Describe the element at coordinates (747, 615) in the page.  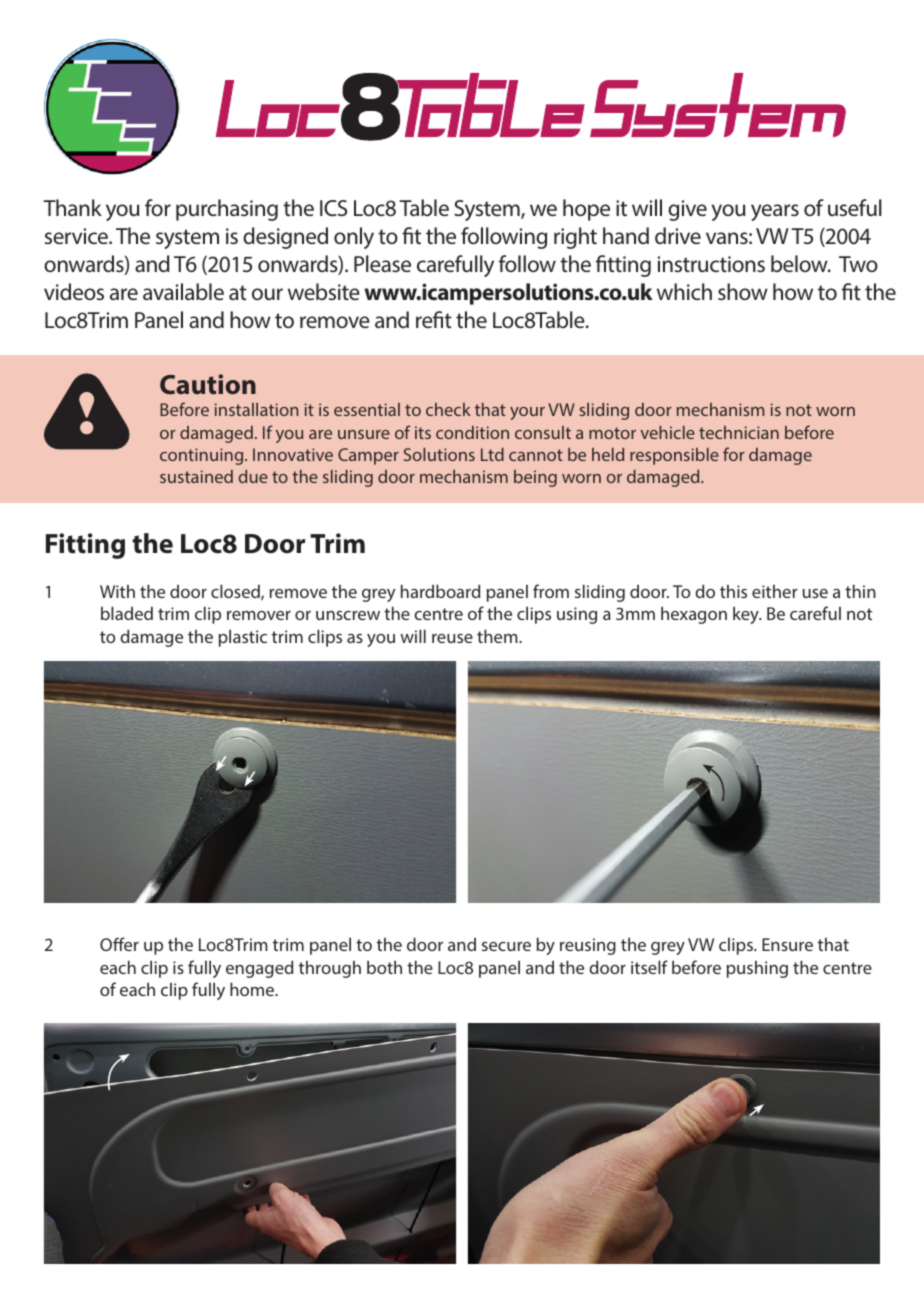
I see `key` at that location.
